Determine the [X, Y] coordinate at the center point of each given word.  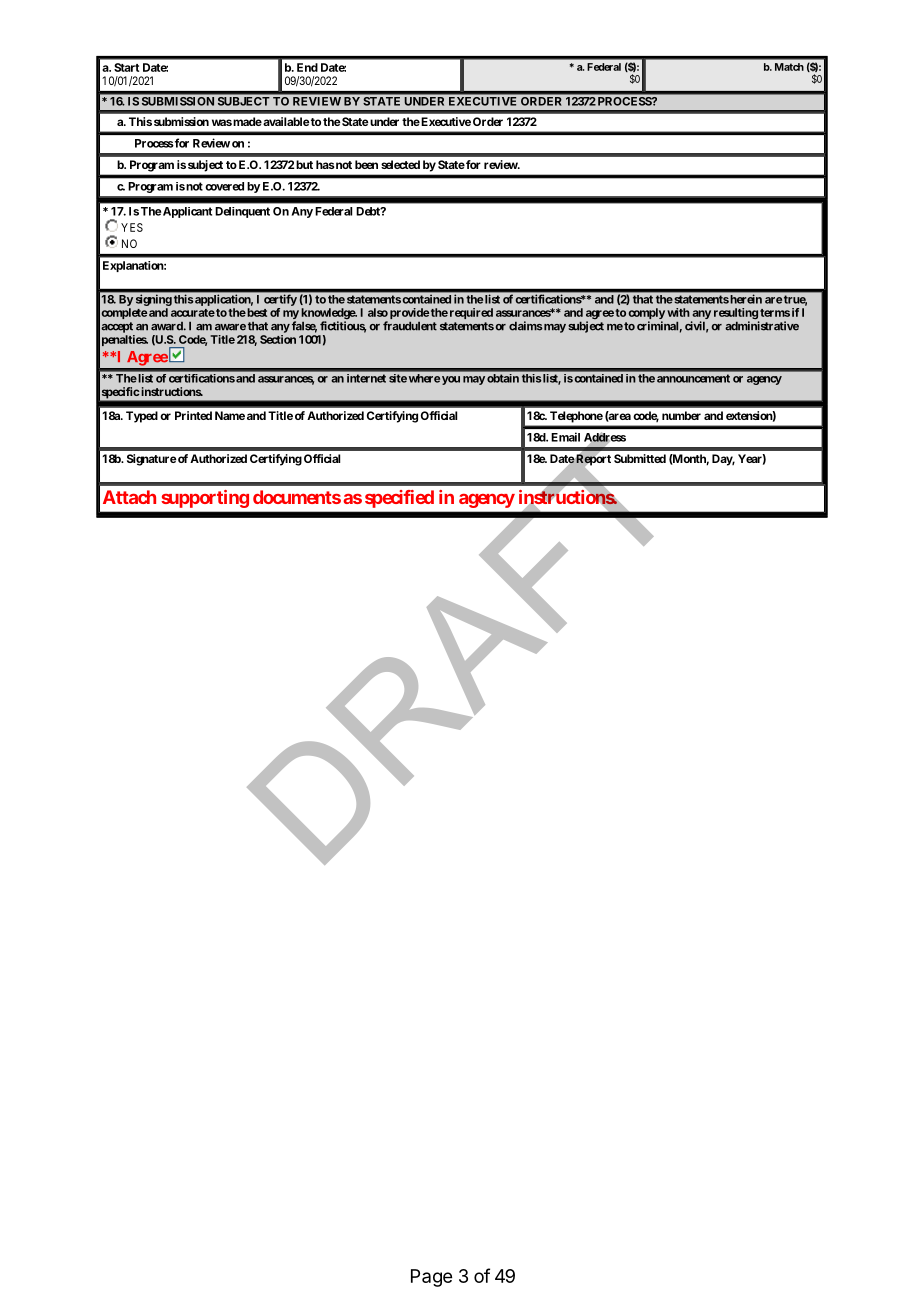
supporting [205, 499]
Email [565, 437]
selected [400, 164]
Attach [129, 497]
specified [399, 499]
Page [431, 1278]
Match [789, 67]
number [681, 415]
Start [126, 67]
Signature [152, 460]
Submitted [640, 458]
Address [605, 438]
